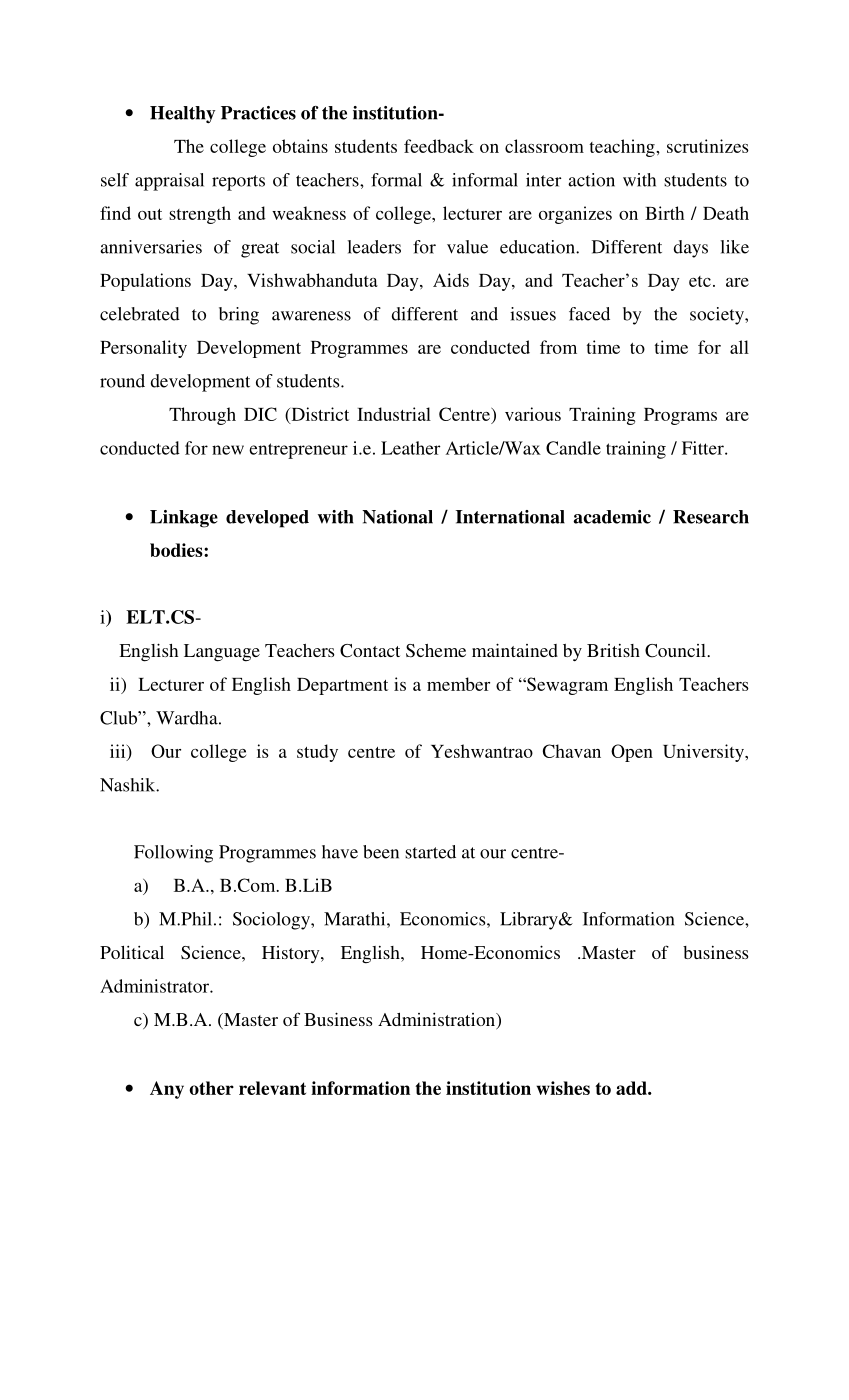 The image size is (849, 1400). I want to click on teaching, so click(623, 148).
